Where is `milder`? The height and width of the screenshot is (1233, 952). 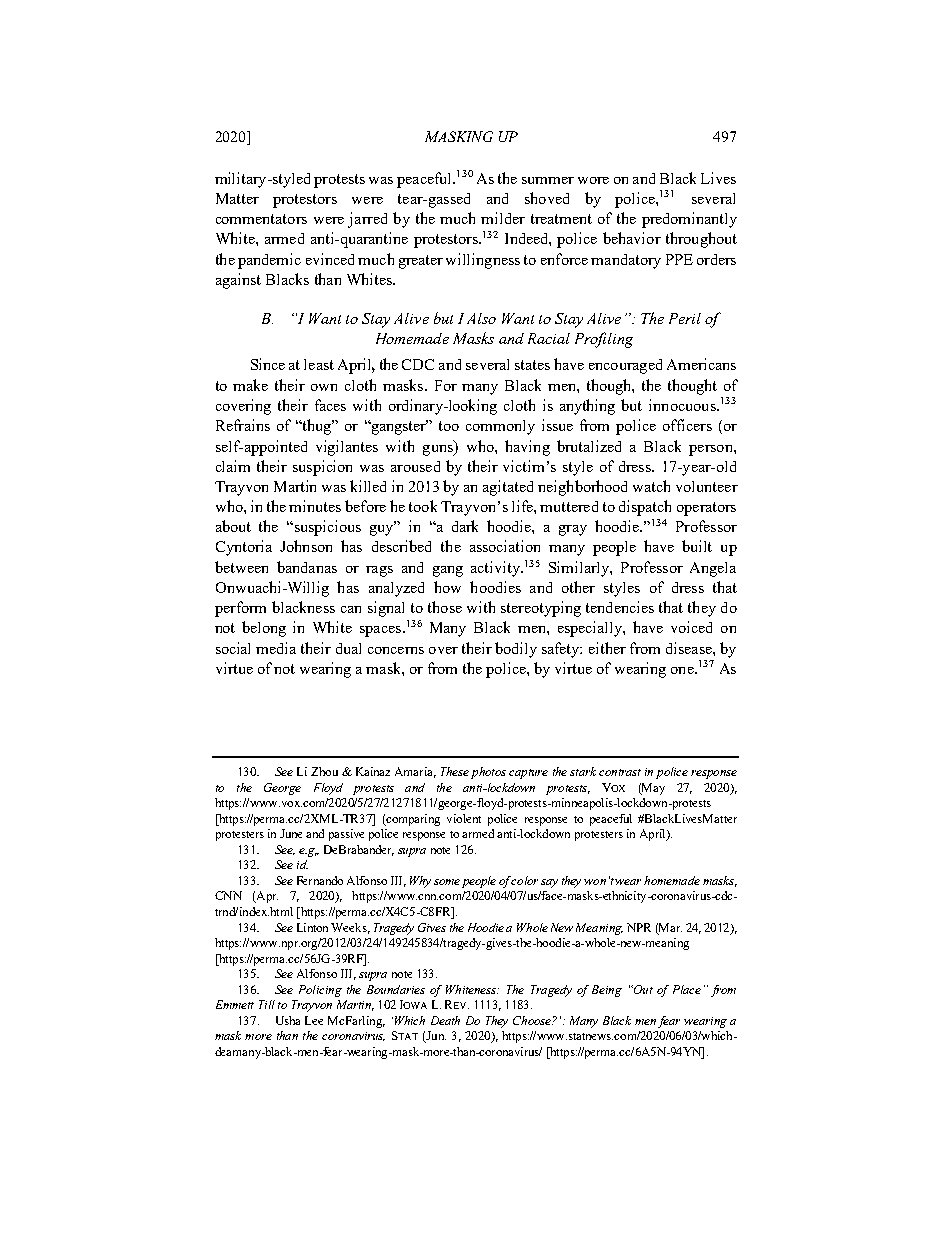
milder is located at coordinates (503, 218).
